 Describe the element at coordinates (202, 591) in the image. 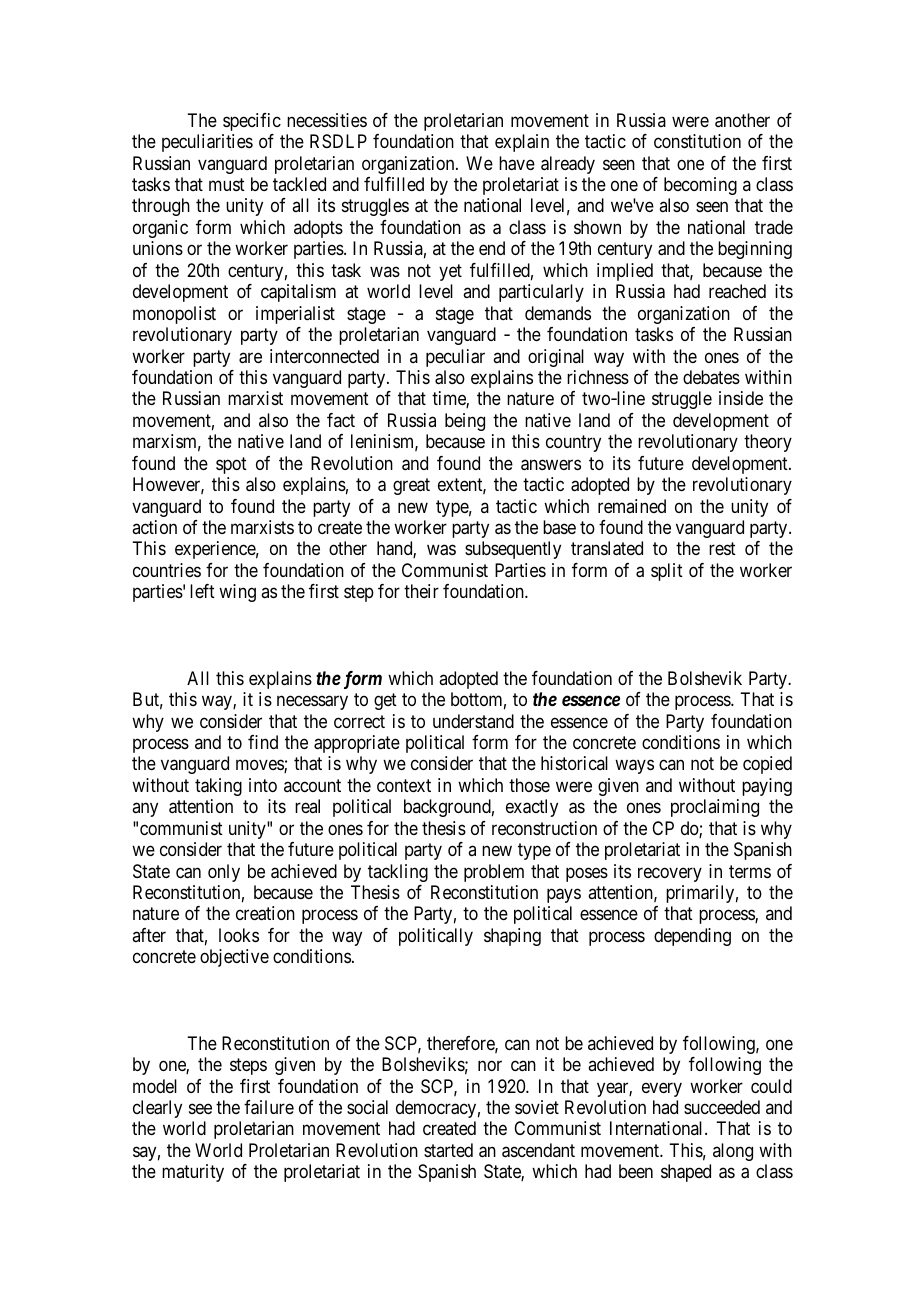

I see `left` at that location.
